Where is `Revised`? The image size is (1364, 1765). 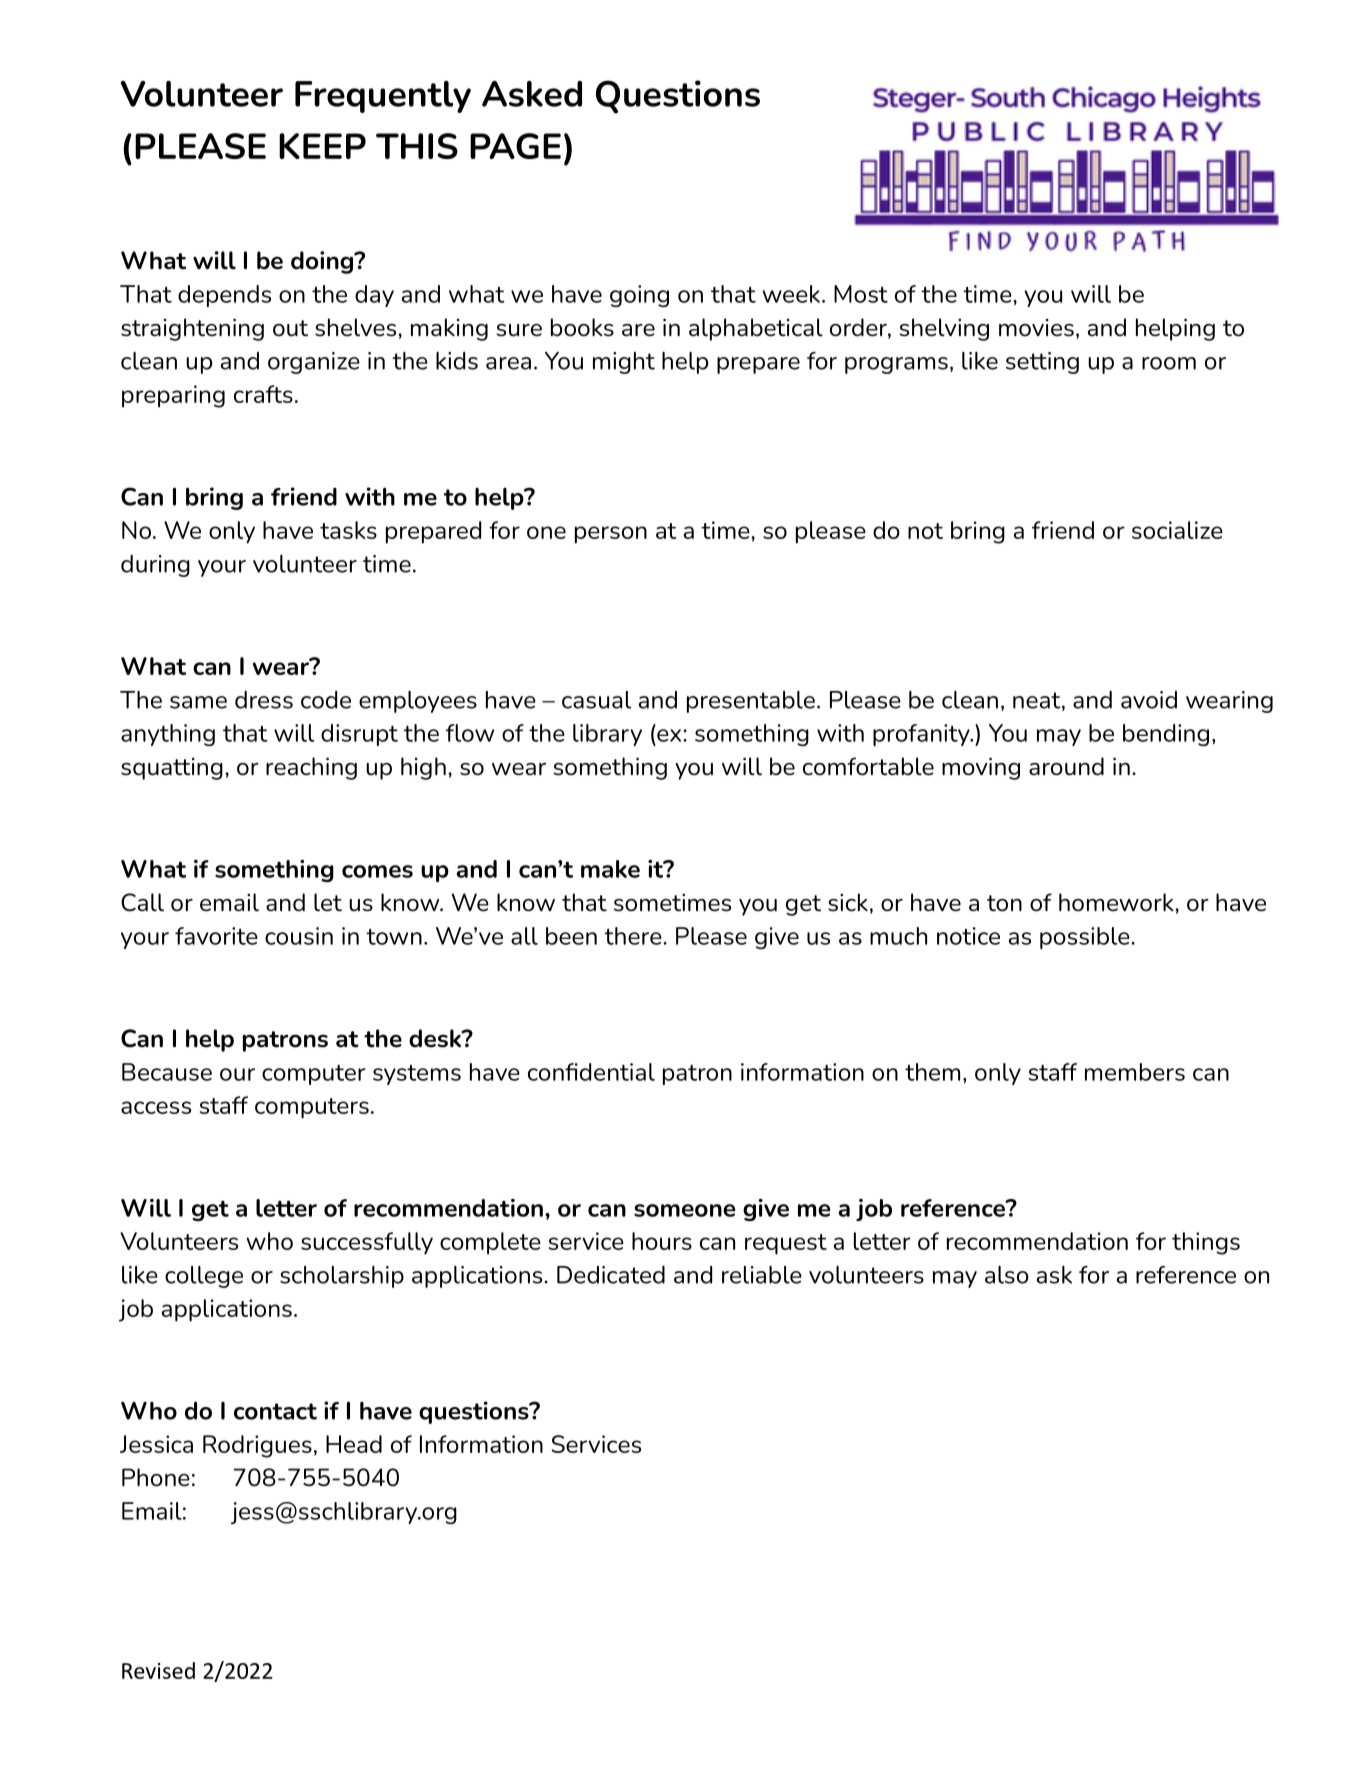
Revised is located at coordinates (158, 1670).
